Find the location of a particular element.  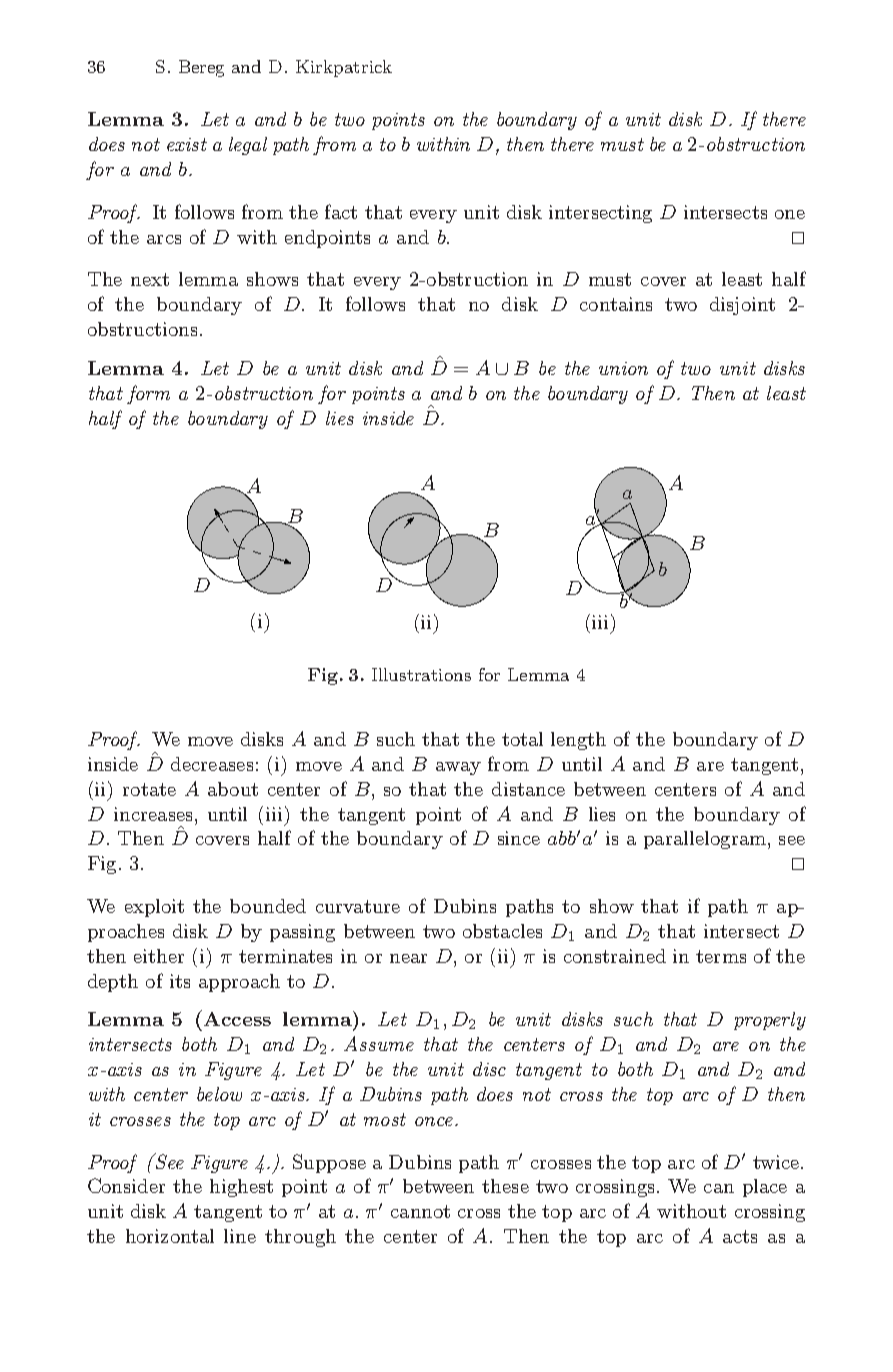

one is located at coordinates (790, 214).
